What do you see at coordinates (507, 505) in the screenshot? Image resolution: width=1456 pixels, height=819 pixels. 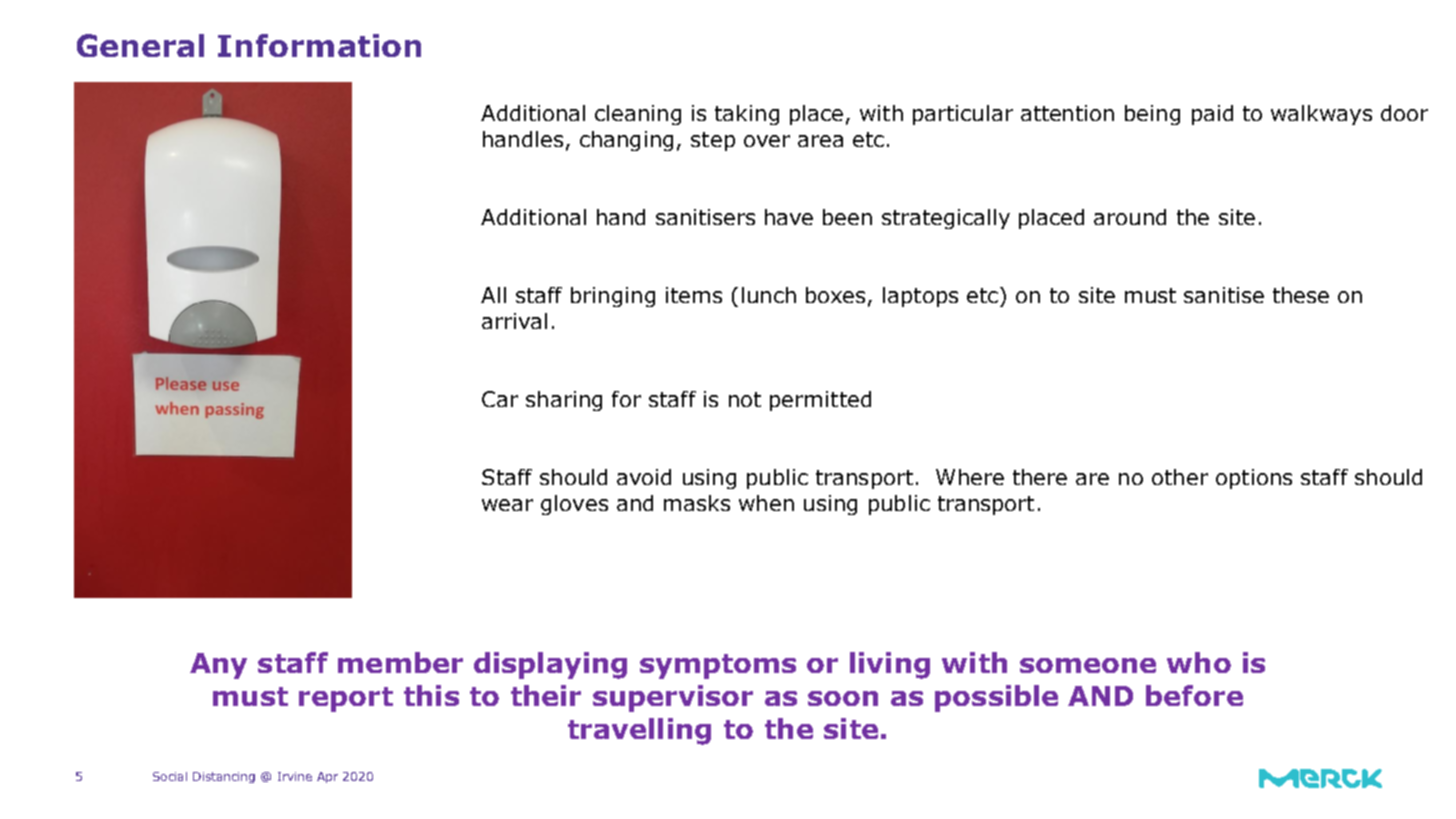 I see `wear` at bounding box center [507, 505].
